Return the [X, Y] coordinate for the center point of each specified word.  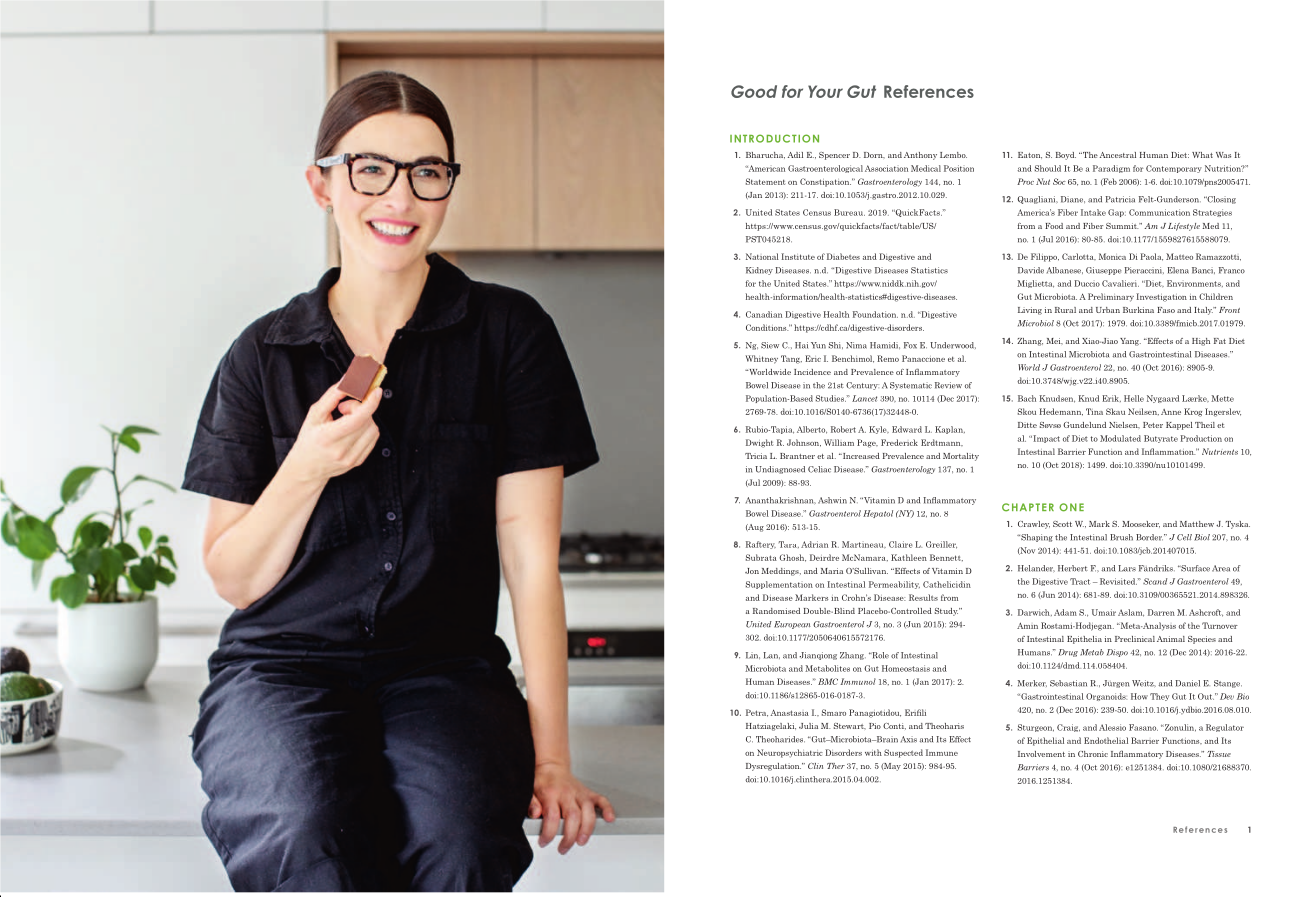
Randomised [776, 611]
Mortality [961, 457]
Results [923, 597]
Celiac [819, 469]
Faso [1166, 310]
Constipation [825, 182]
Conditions [767, 327]
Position [959, 168]
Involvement [1041, 754]
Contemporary [1174, 169]
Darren [1161, 612]
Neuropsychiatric [790, 753]
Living [1030, 311]
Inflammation [1169, 451]
